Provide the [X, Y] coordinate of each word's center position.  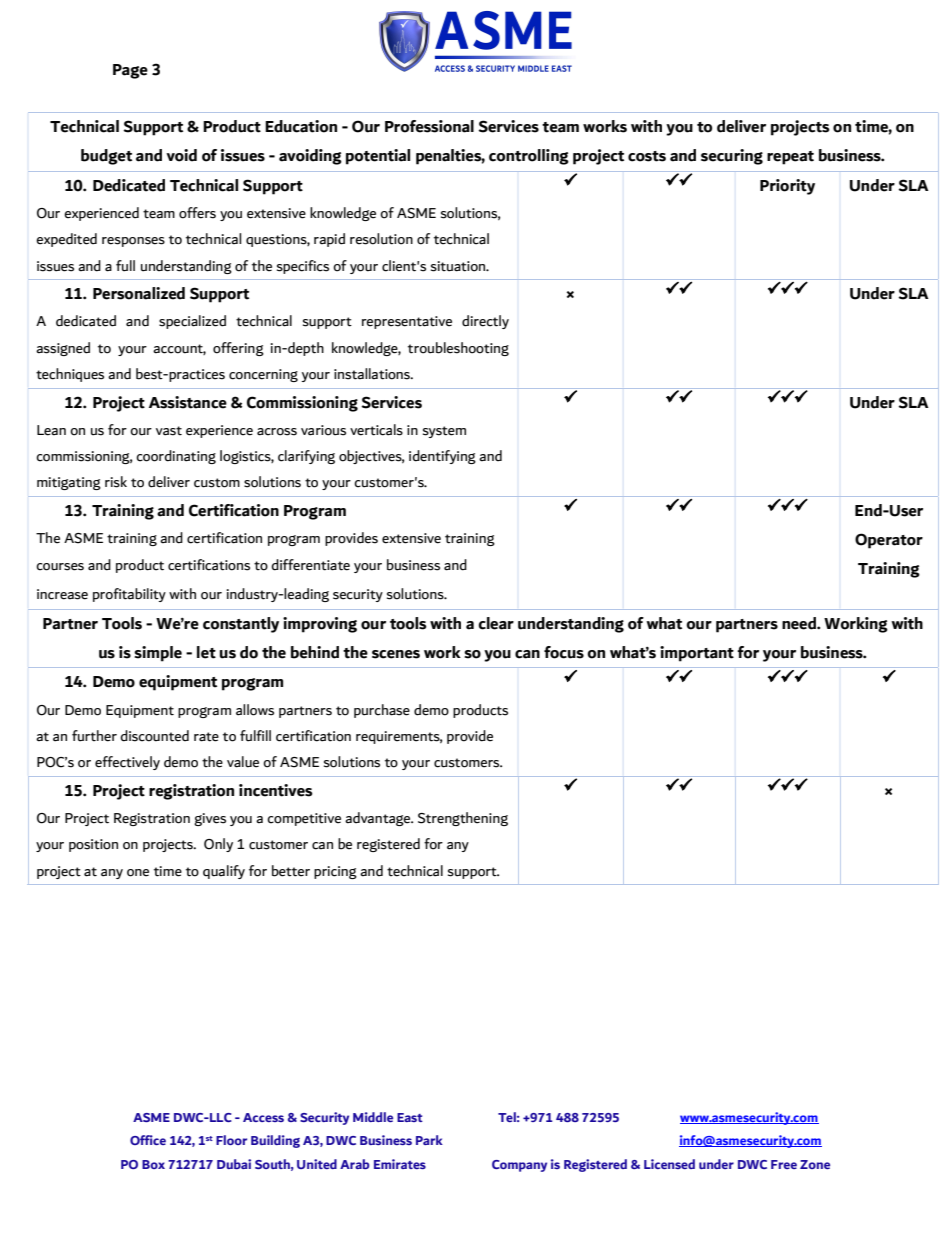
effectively [127, 763]
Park [429, 1140]
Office [148, 1140]
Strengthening [463, 819]
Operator [889, 541]
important [697, 654]
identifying [442, 457]
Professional [429, 126]
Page [130, 71]
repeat [790, 158]
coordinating [176, 457]
